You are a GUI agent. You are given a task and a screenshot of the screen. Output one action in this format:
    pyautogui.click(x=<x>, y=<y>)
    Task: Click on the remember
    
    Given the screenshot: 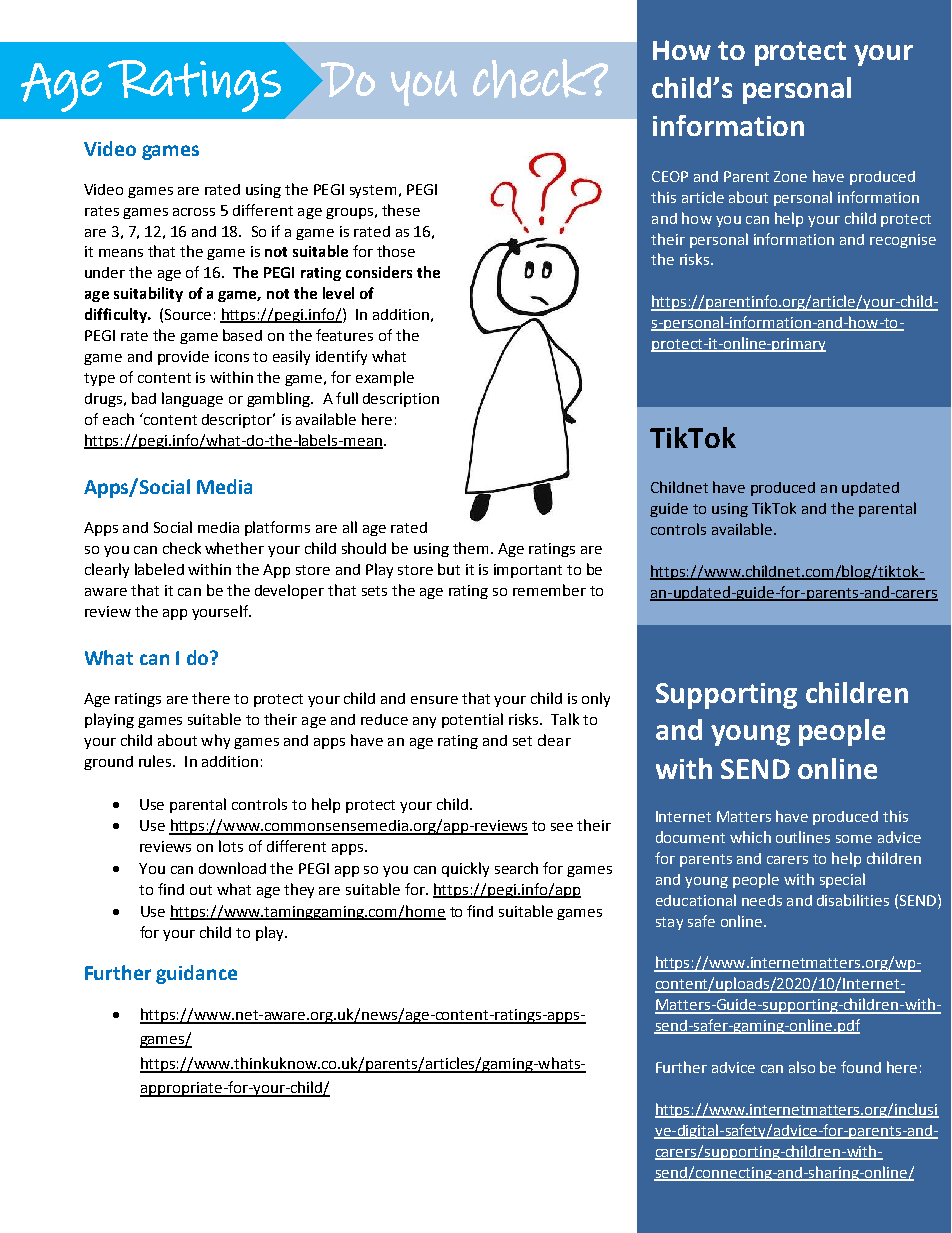 What is the action you would take?
    pyautogui.click(x=549, y=590)
